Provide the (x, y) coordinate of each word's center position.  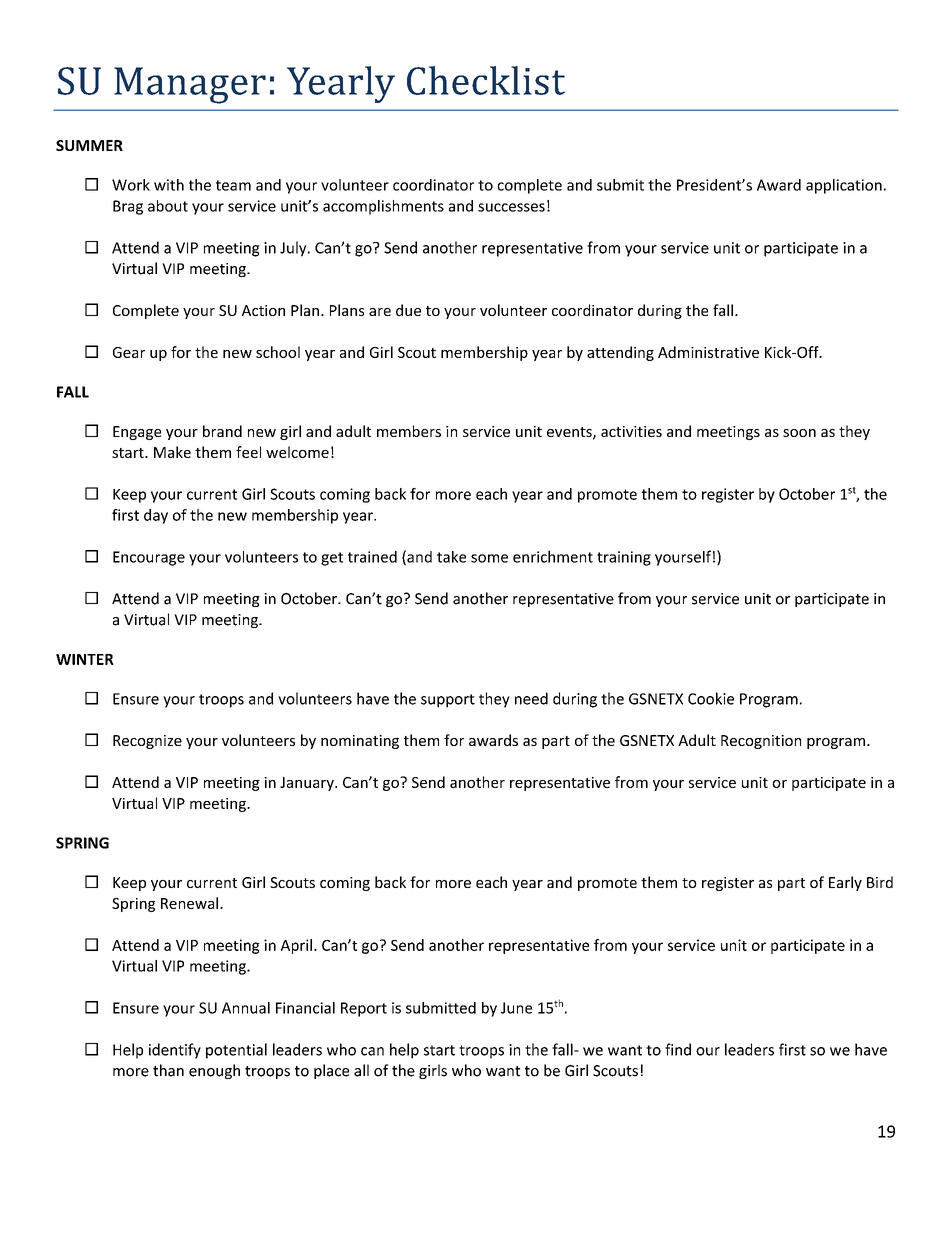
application (844, 186)
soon (799, 433)
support (448, 701)
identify (175, 1051)
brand (222, 431)
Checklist (486, 80)
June (516, 1008)
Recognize (147, 742)
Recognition (761, 742)
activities (631, 431)
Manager (190, 85)
